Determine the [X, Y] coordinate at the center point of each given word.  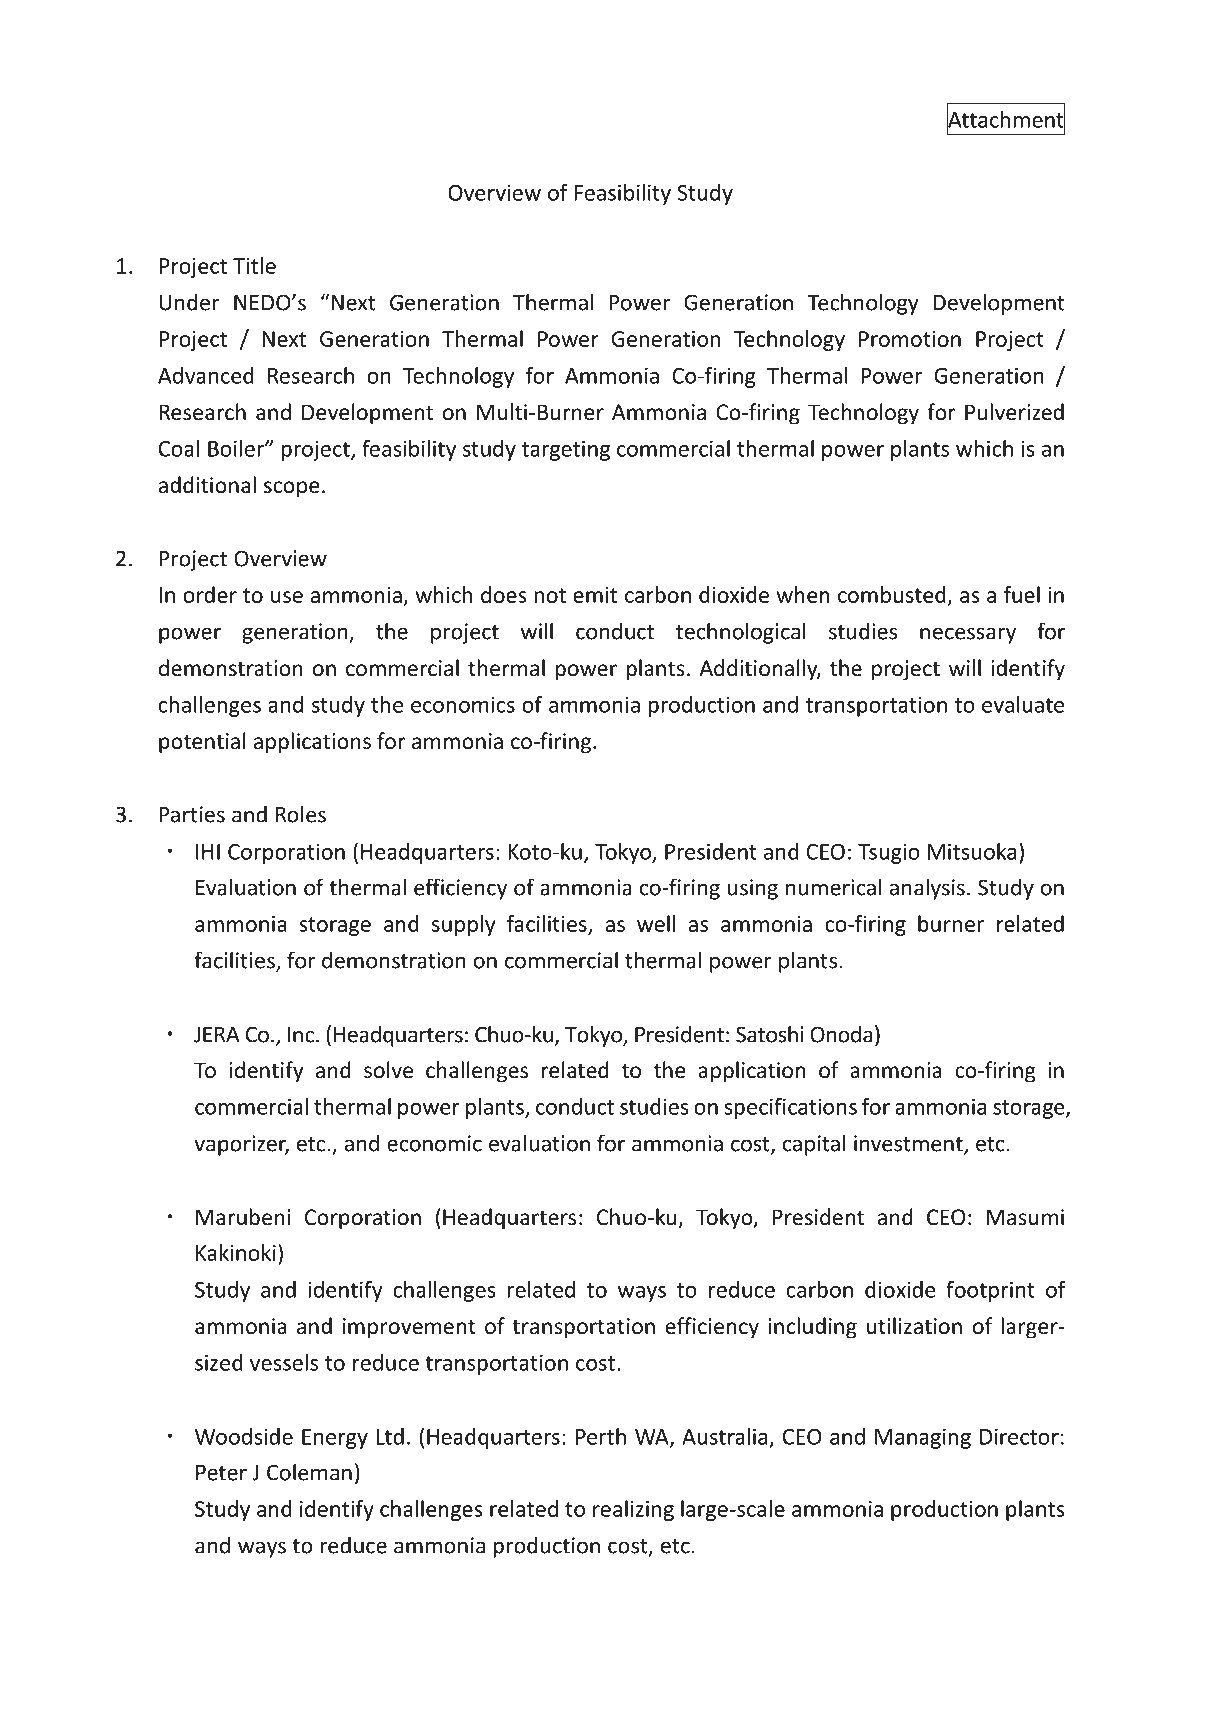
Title [254, 265]
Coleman [309, 1472]
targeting [566, 450]
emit [595, 595]
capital [814, 1145]
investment [909, 1144]
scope [292, 489]
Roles [301, 814]
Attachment [1006, 119]
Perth [601, 1436]
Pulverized [1014, 412]
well [656, 923]
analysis [927, 889]
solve [388, 1070]
